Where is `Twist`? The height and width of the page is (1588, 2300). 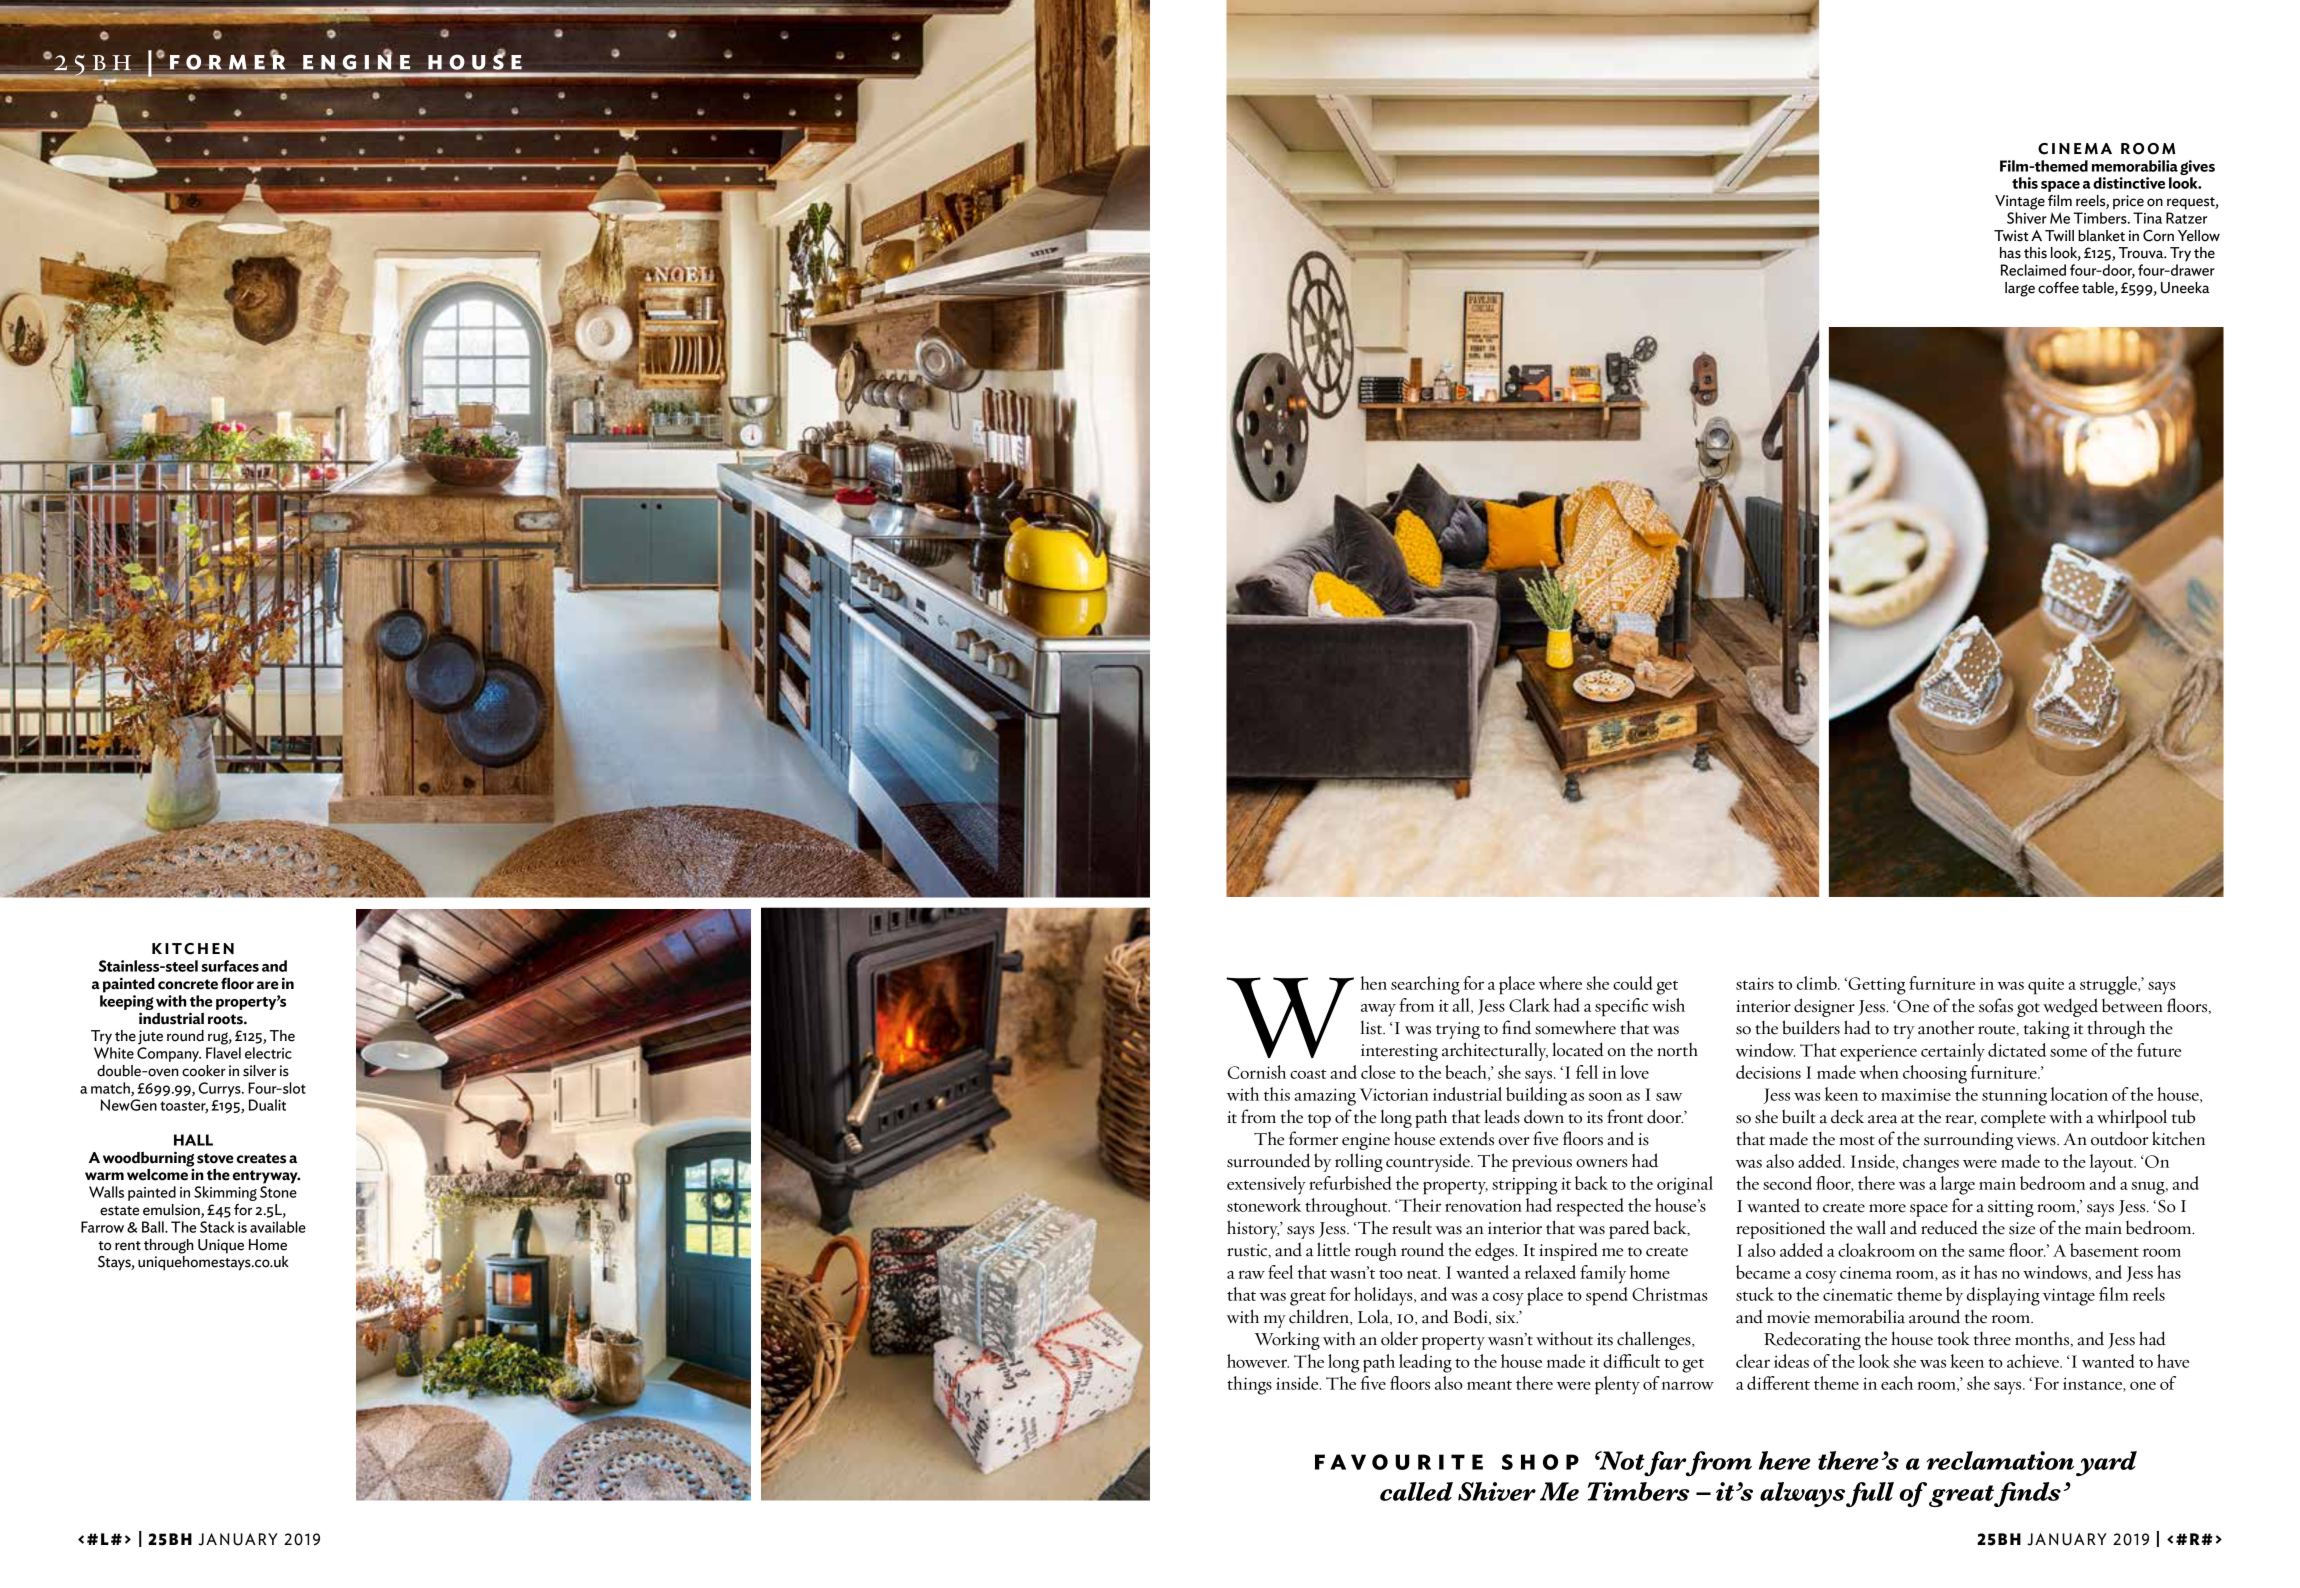 Twist is located at coordinates (2011, 236).
